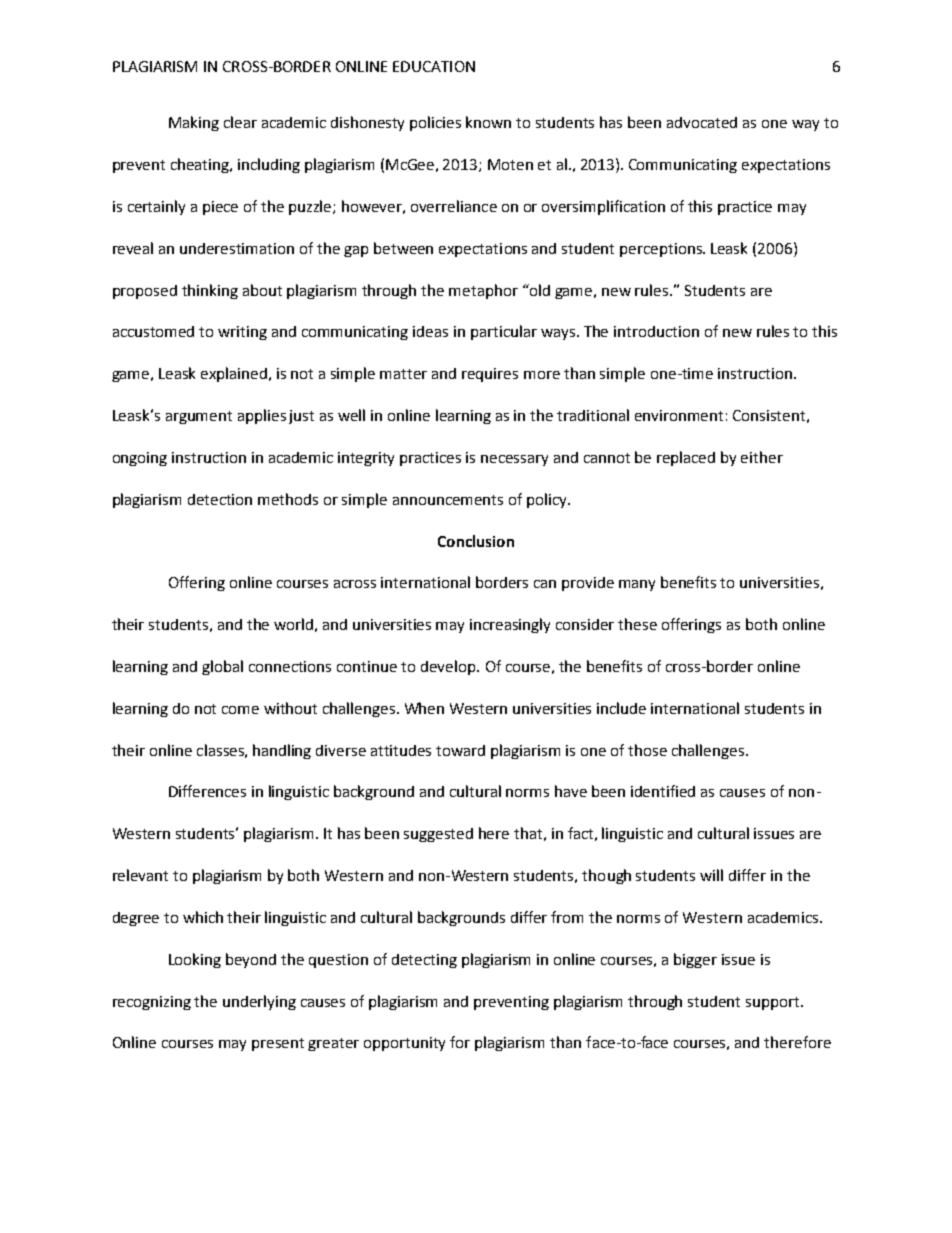  What do you see at coordinates (404, 1044) in the screenshot?
I see `opportunity` at bounding box center [404, 1044].
